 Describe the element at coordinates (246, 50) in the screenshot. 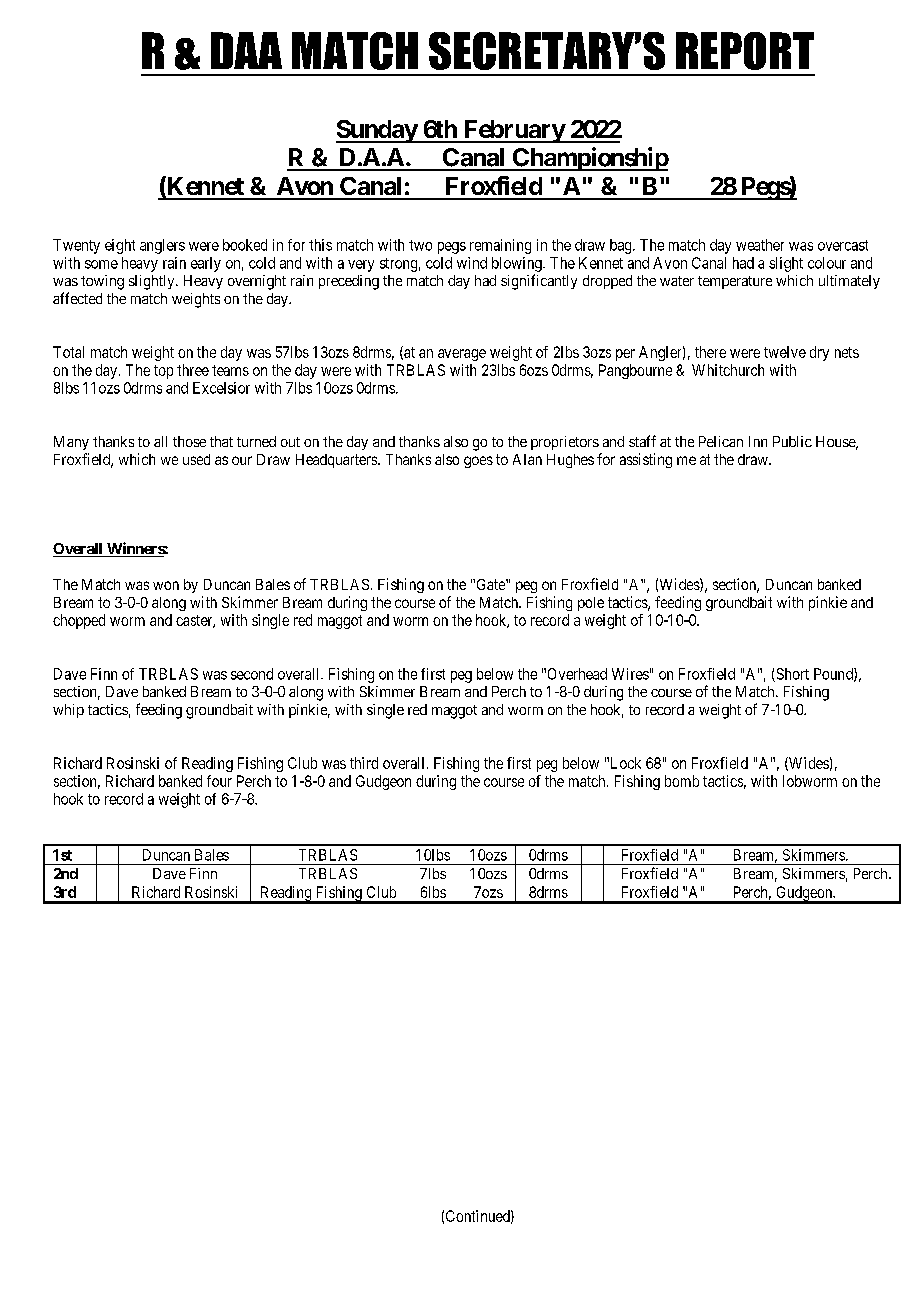

I see `DAA` at that location.
